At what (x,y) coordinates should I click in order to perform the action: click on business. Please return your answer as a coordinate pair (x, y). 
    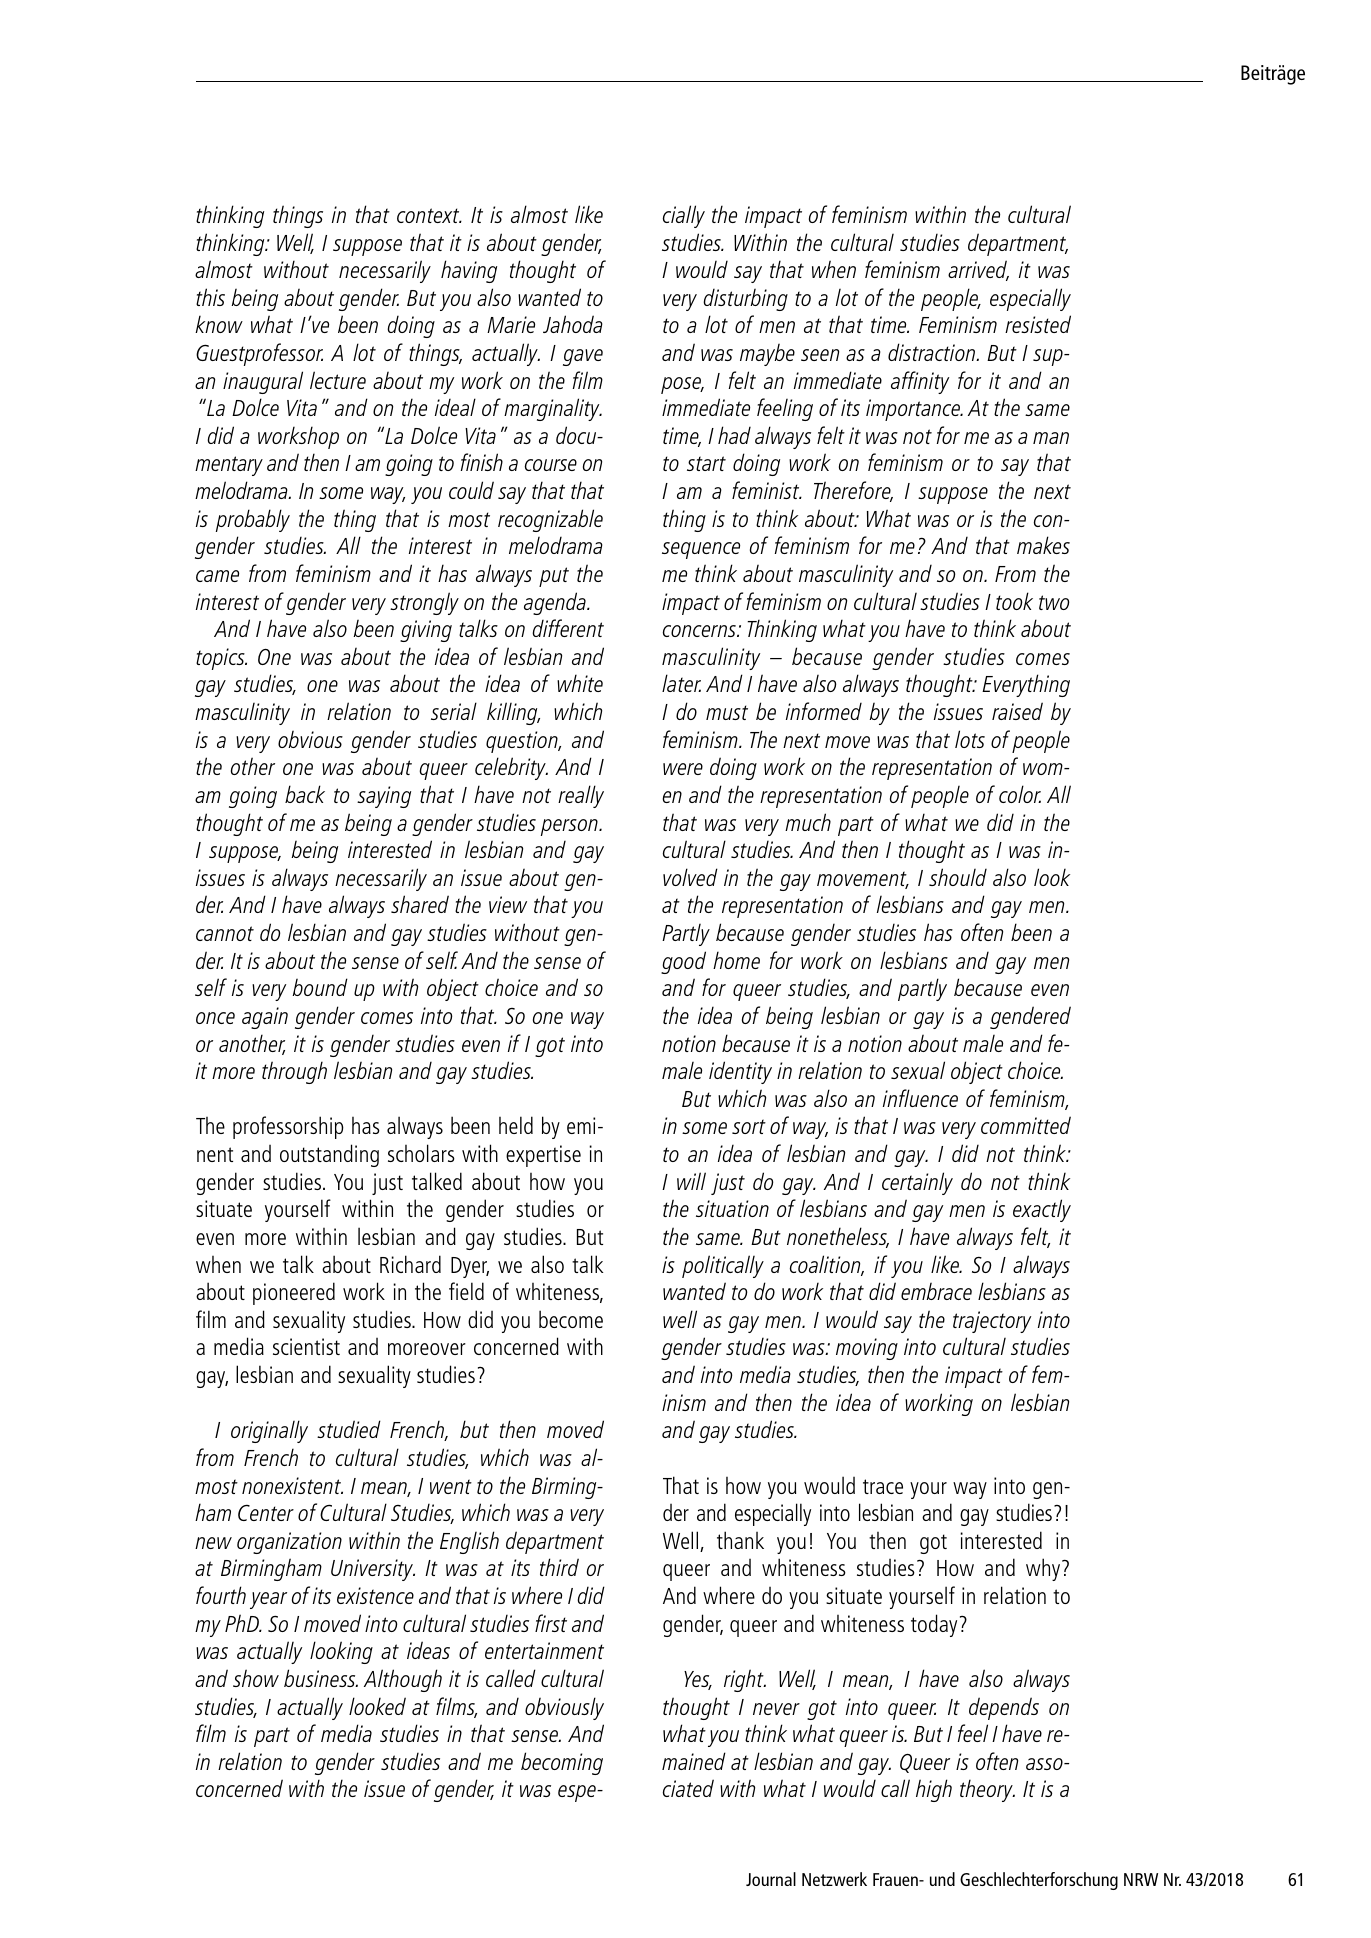
    Looking at the image, I should click on (321, 1678).
